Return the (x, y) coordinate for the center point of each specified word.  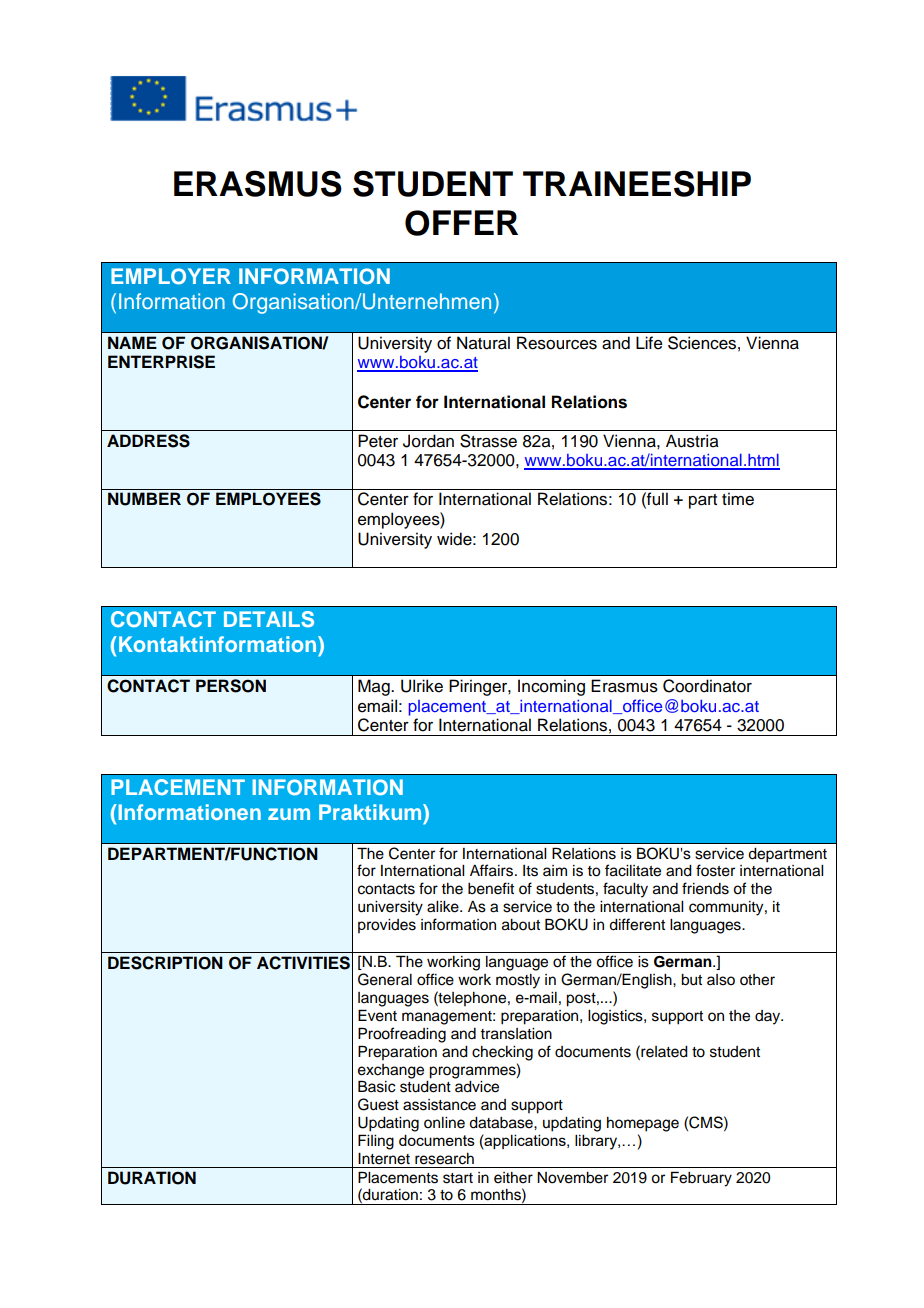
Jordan (428, 441)
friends (705, 888)
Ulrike (422, 686)
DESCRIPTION (165, 963)
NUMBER (144, 499)
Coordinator (707, 686)
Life (649, 343)
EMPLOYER (171, 276)
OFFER (461, 223)
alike (444, 907)
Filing (376, 1142)
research (444, 1159)
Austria (692, 441)
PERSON (231, 686)
